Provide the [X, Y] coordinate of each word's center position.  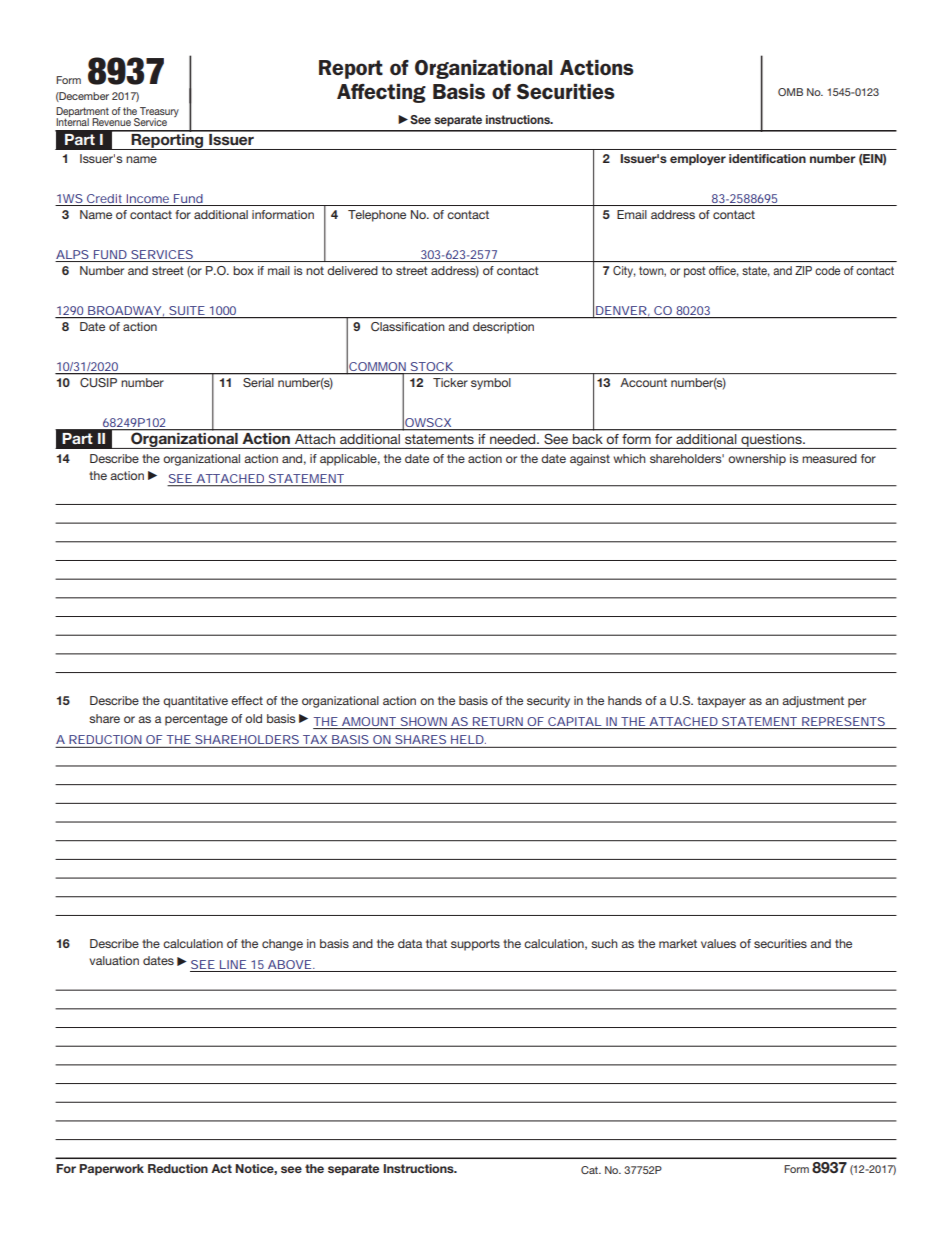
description [503, 328]
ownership [757, 460]
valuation [114, 960]
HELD [467, 739]
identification [767, 158]
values [718, 943]
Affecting [381, 93]
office [724, 271]
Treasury [158, 113]
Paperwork [111, 1170]
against [590, 460]
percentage [196, 720]
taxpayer [721, 702]
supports [475, 945]
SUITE [186, 310]
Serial [258, 382]
